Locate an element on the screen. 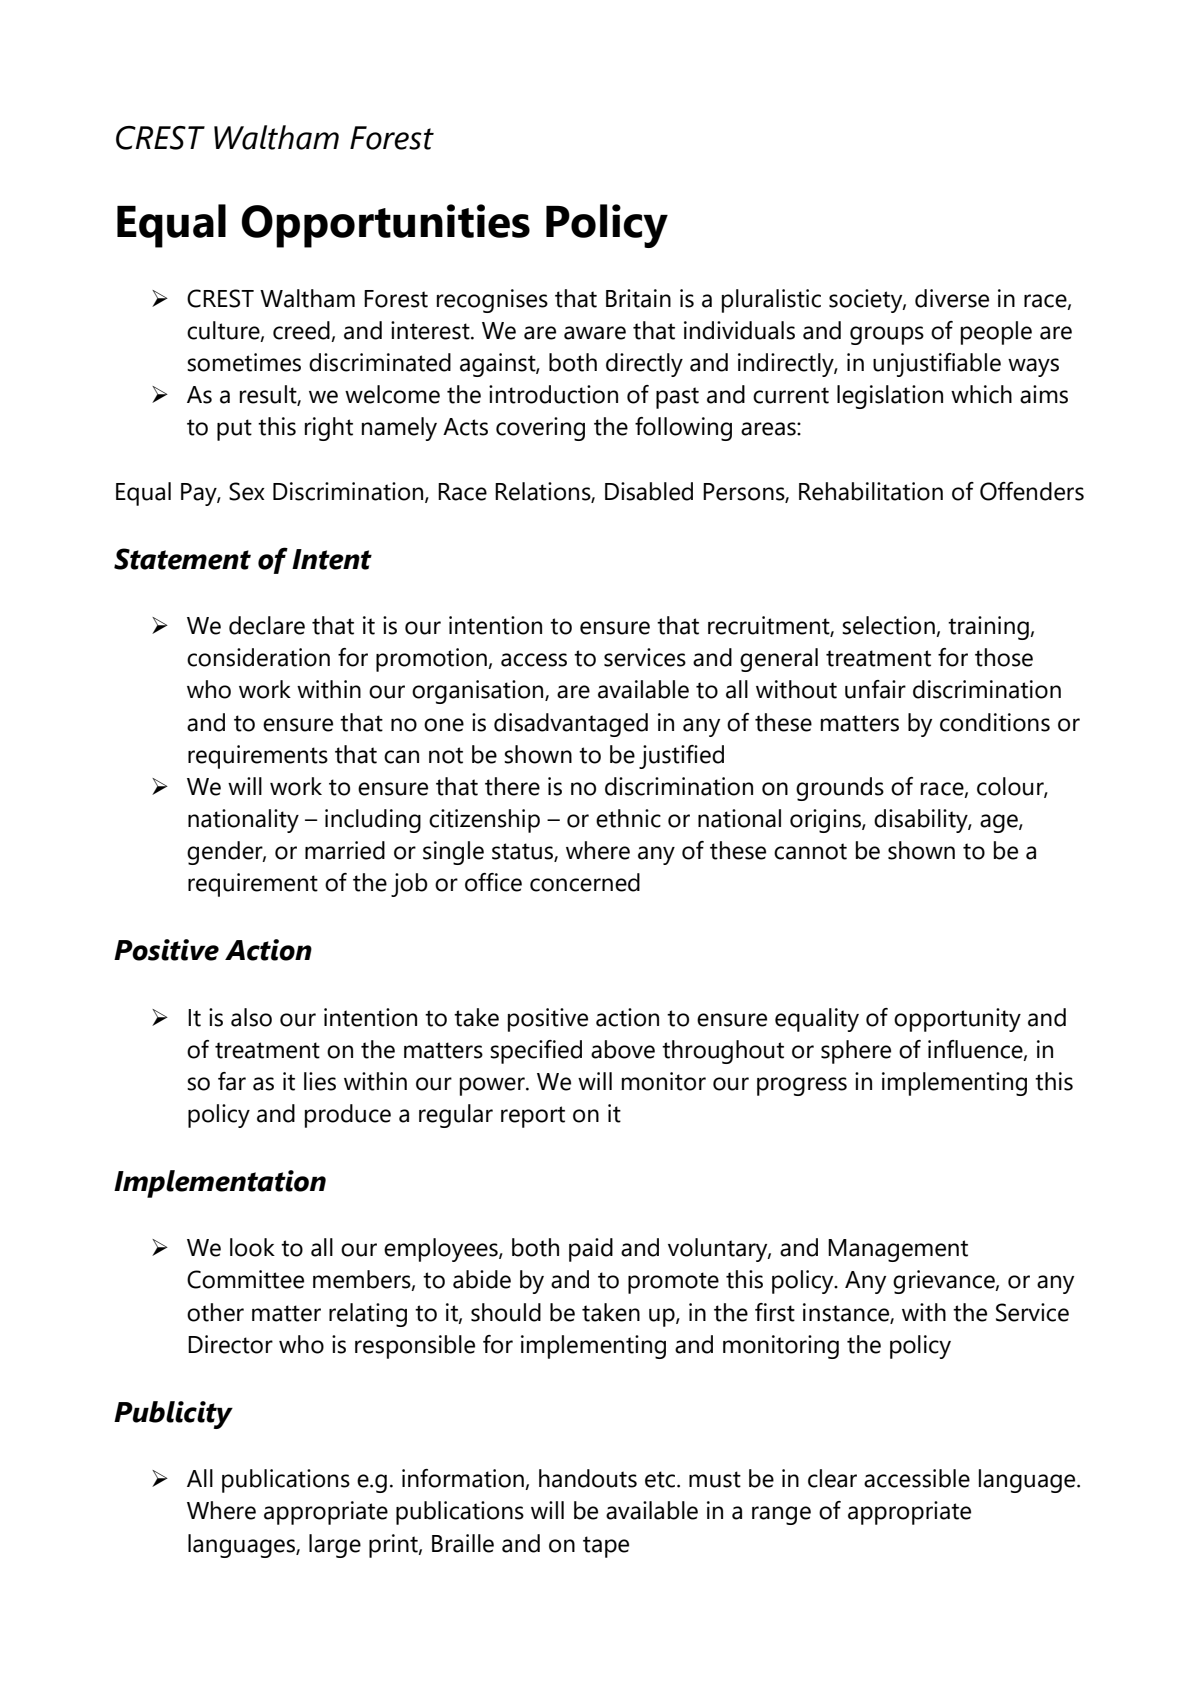  paid is located at coordinates (591, 1250).
